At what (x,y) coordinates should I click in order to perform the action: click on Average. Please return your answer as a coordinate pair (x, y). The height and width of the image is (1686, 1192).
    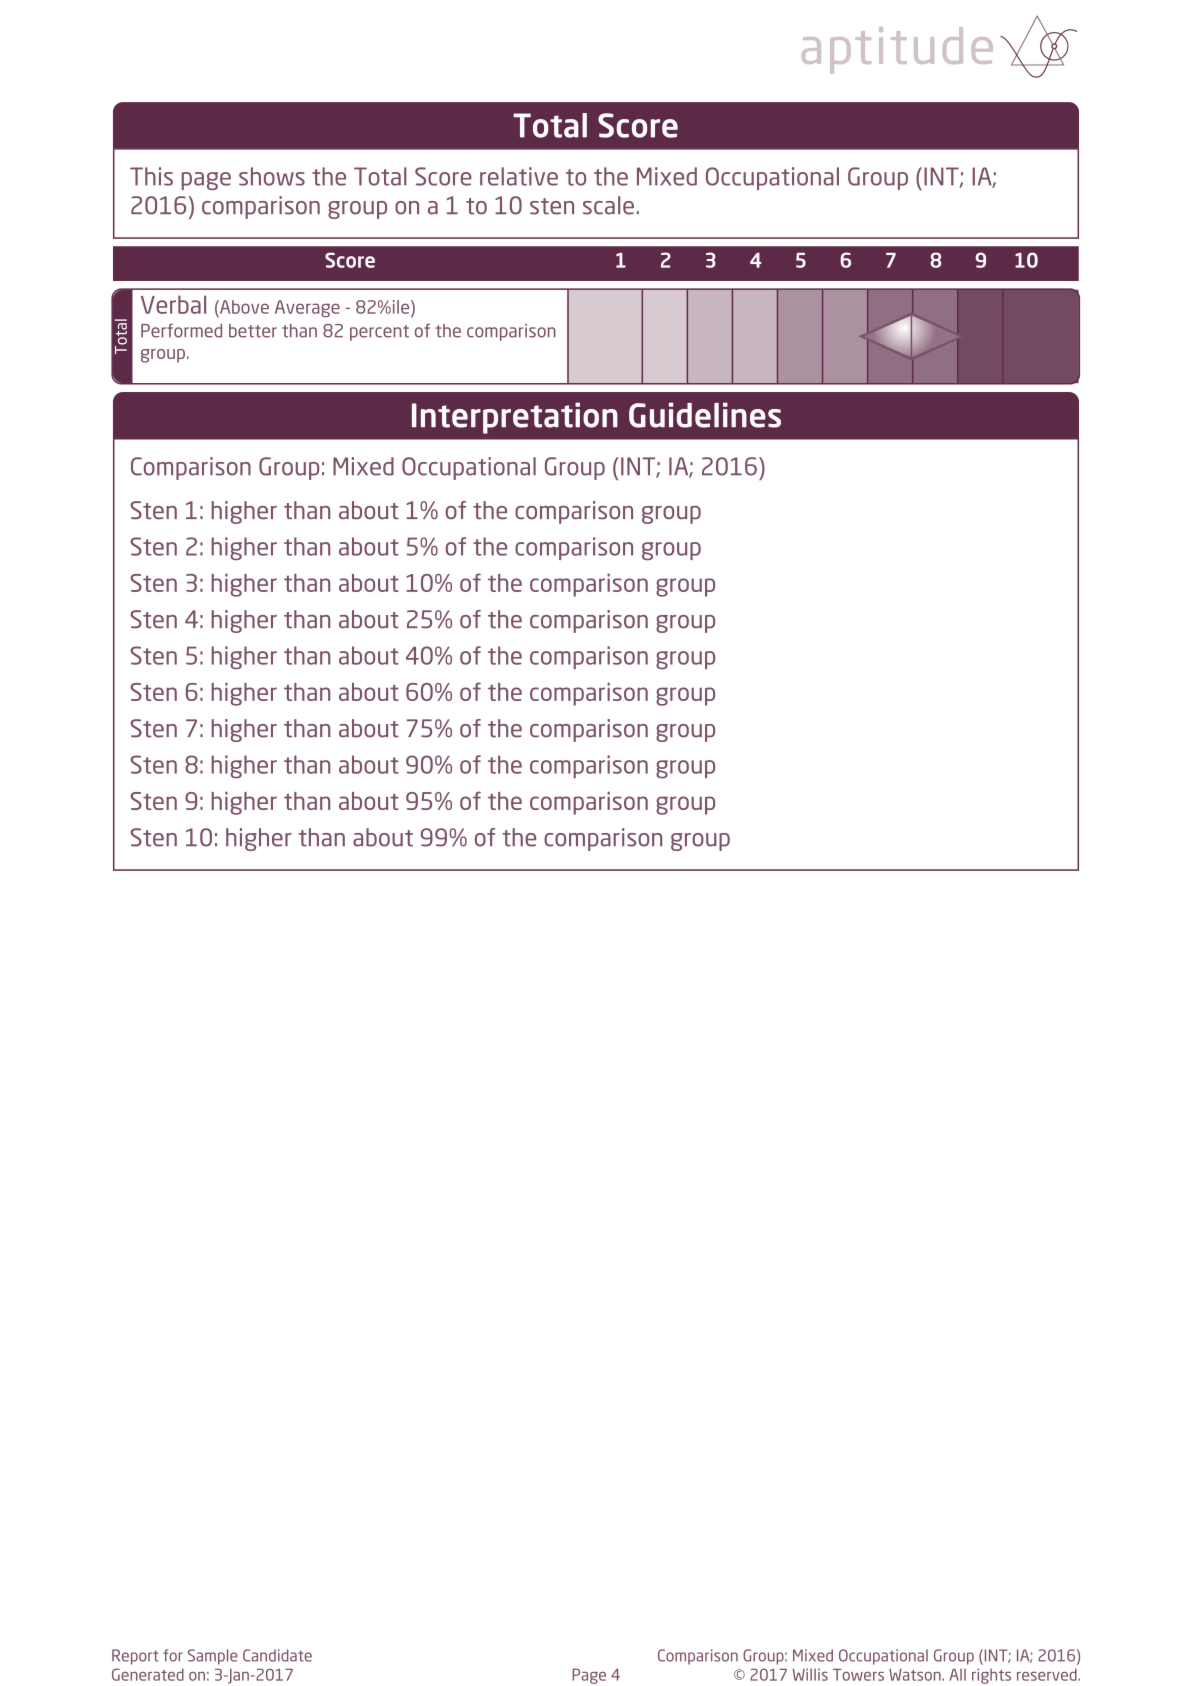
    Looking at the image, I should click on (307, 308).
